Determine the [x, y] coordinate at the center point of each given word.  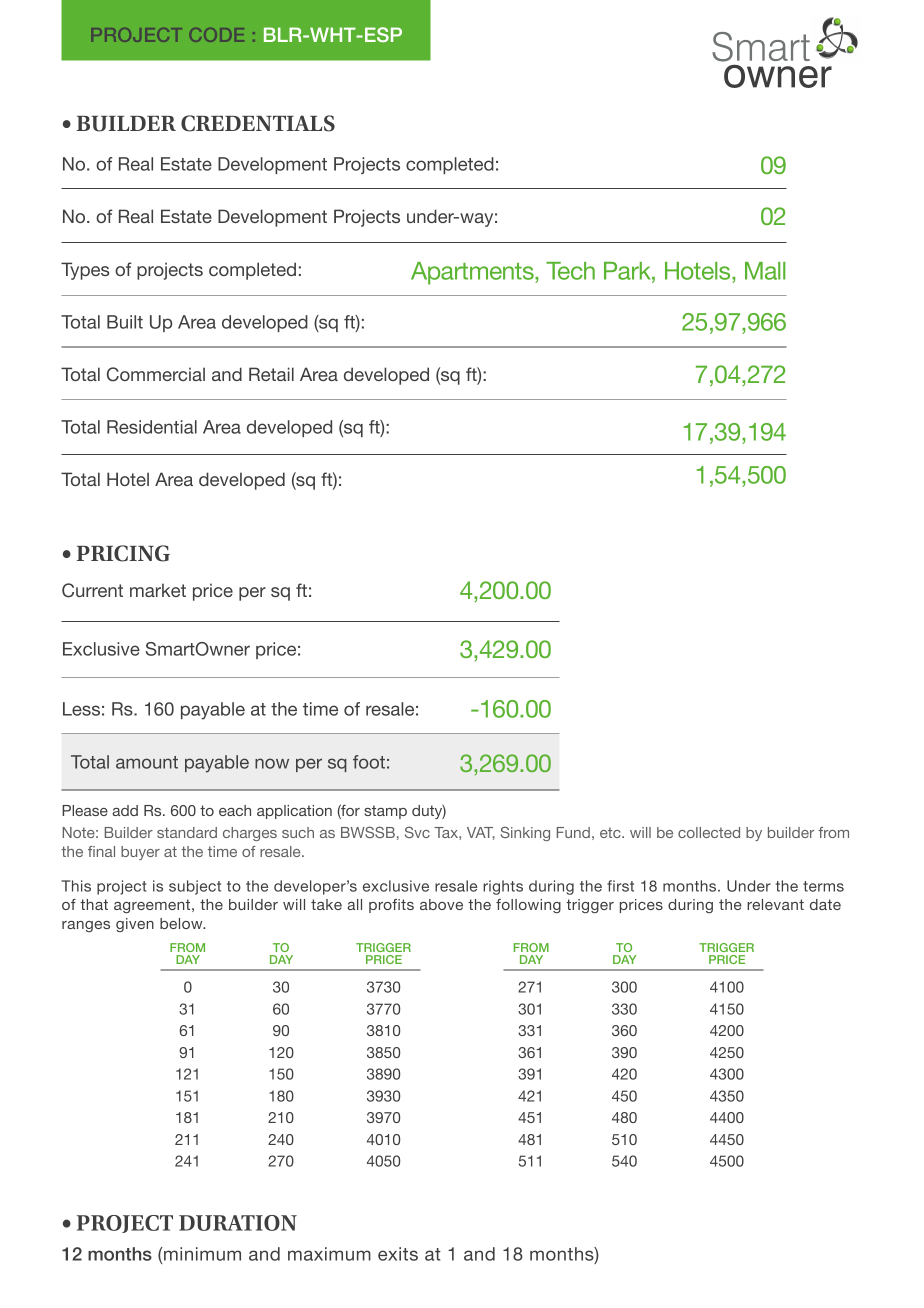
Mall [765, 271]
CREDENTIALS [258, 123]
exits [398, 1254]
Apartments [473, 273]
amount [147, 762]
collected [709, 832]
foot [369, 762]
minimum [201, 1254]
